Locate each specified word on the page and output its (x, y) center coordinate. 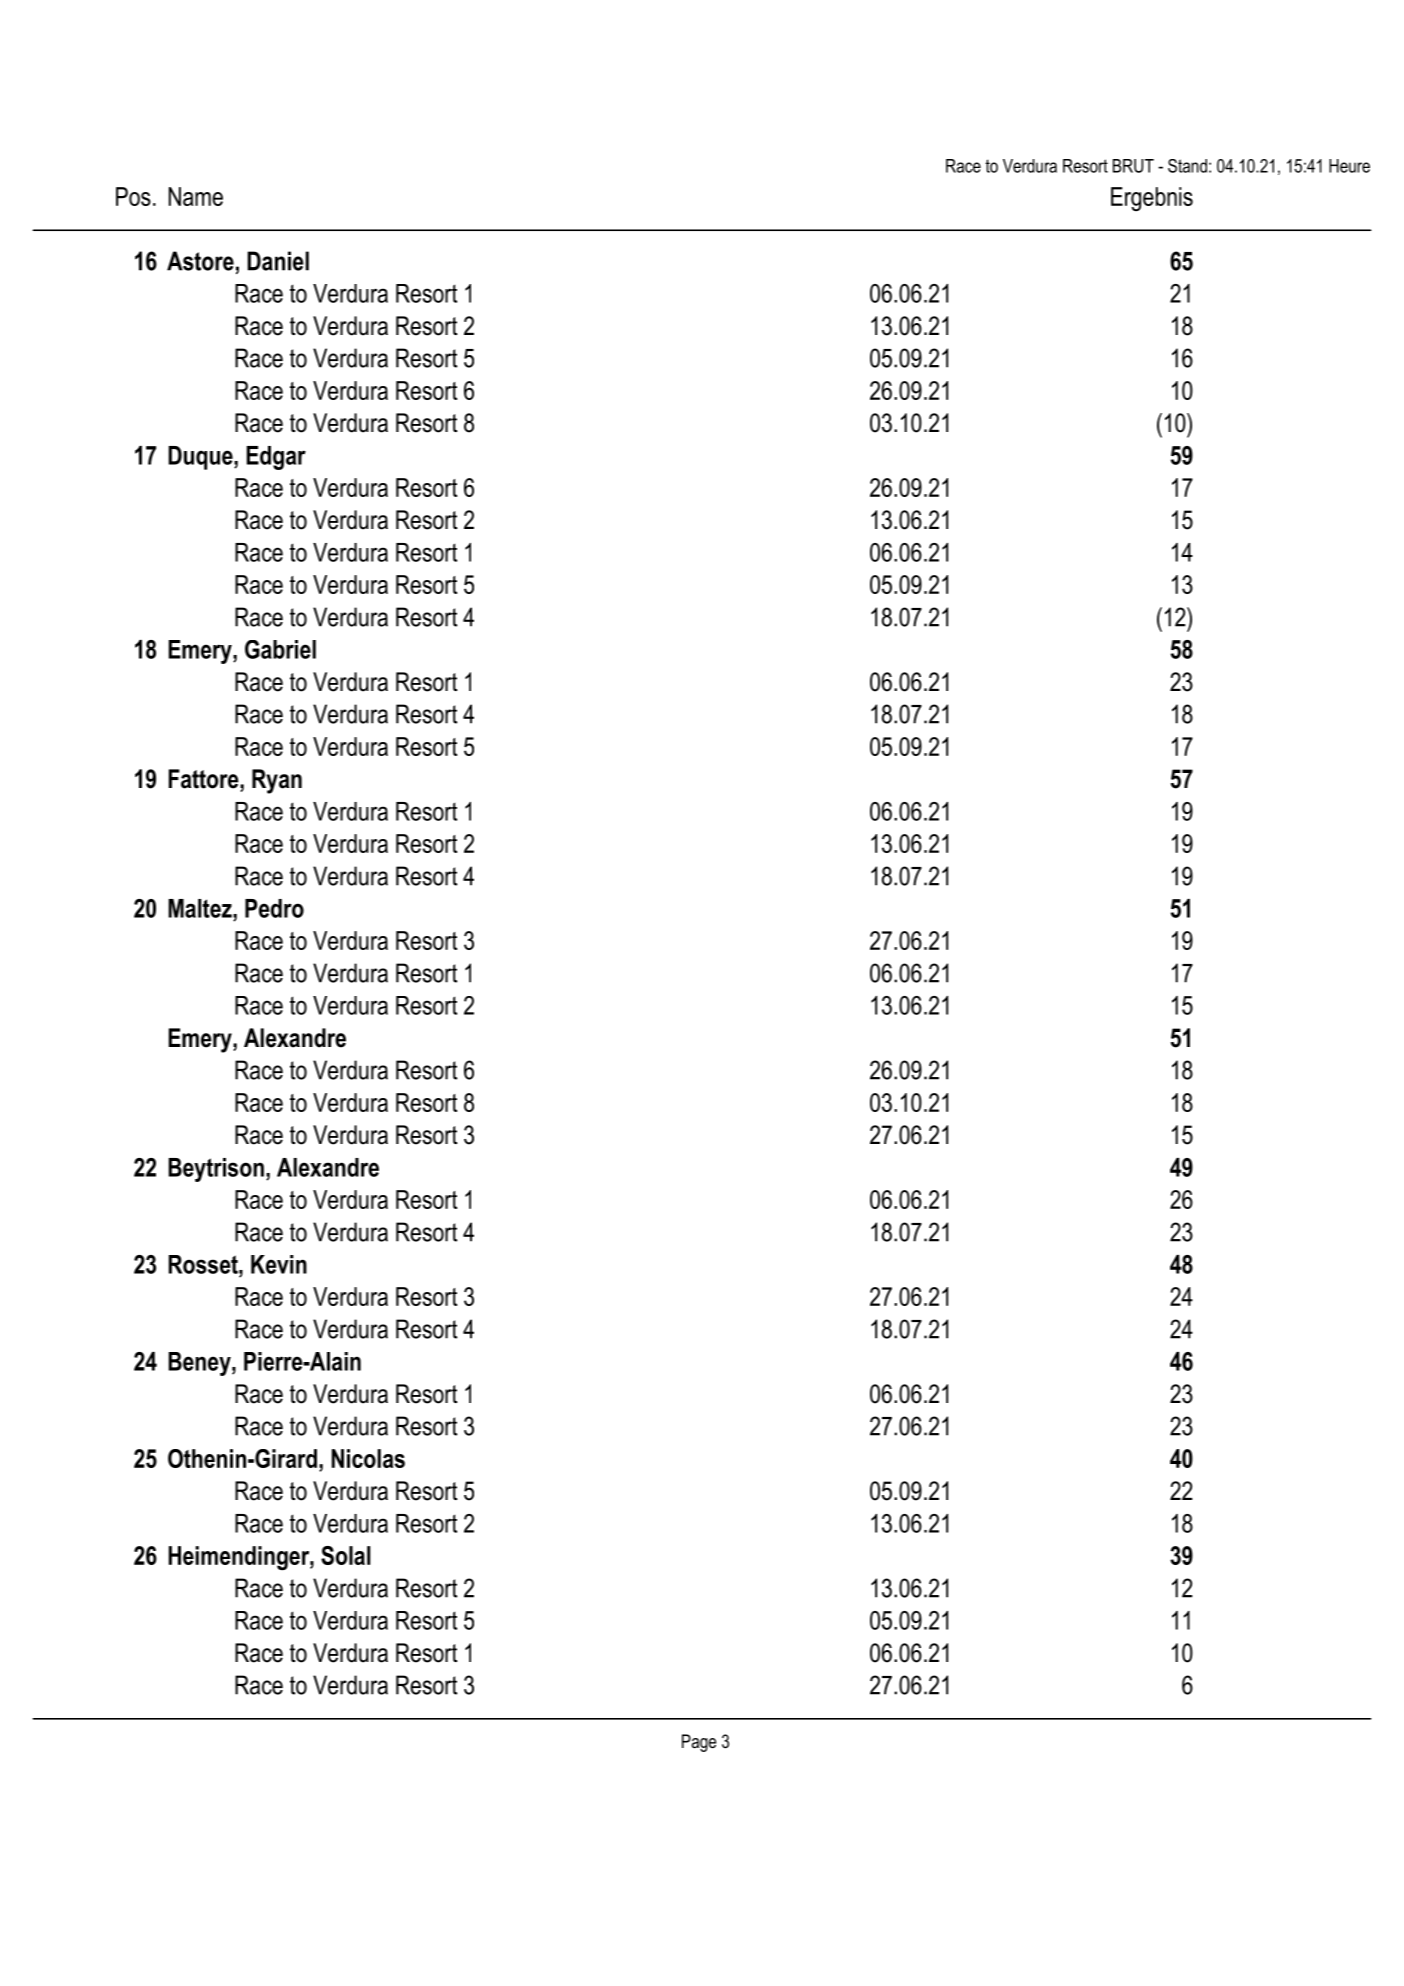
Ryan (277, 781)
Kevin (279, 1264)
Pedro (274, 908)
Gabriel (280, 649)
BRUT (1133, 166)
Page (699, 1743)
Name (196, 196)
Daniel (278, 261)
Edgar (276, 458)
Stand (1187, 166)
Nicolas (368, 1458)
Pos (133, 196)
